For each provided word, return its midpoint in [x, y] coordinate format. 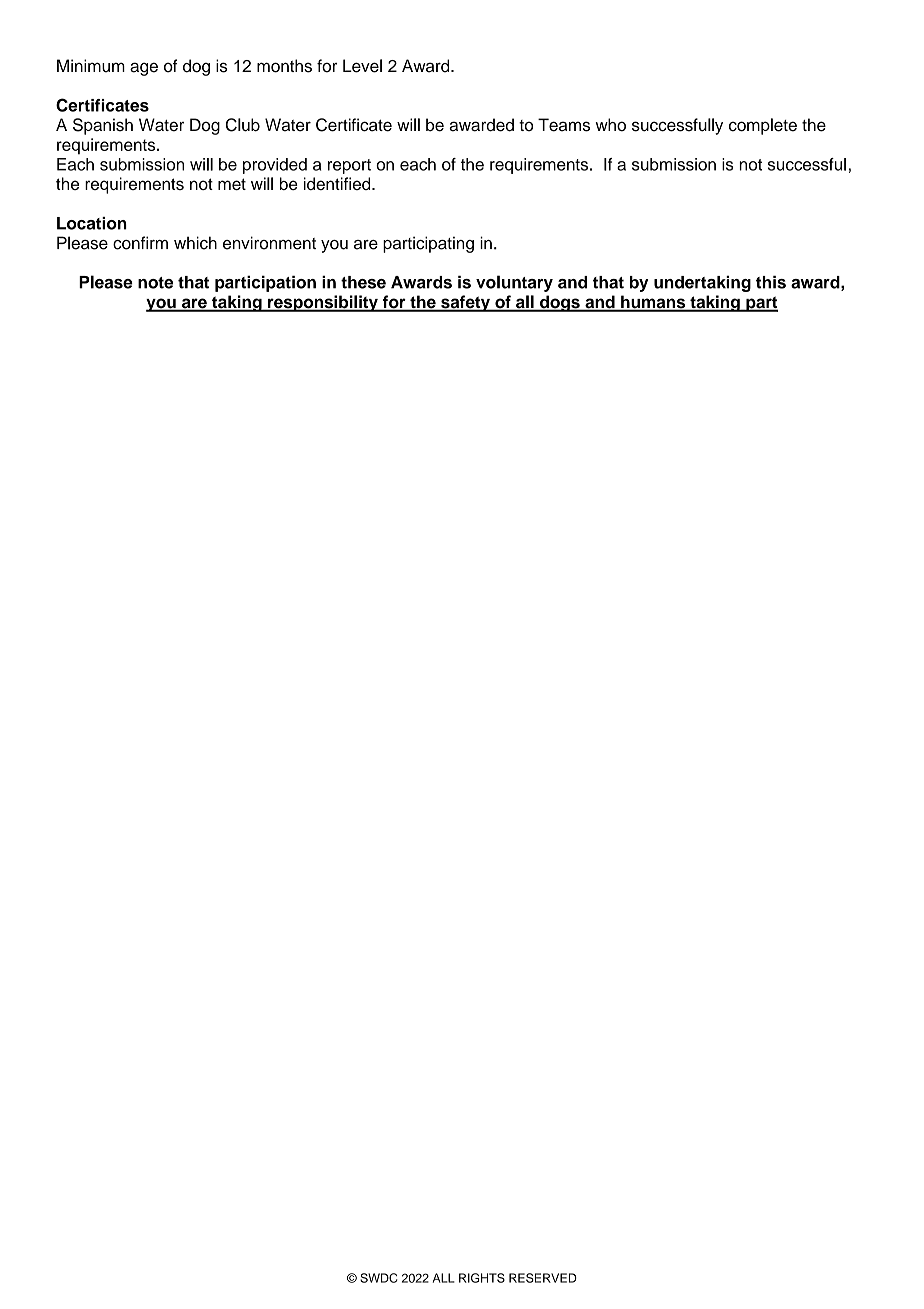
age [144, 69]
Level [362, 66]
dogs [560, 303]
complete [763, 126]
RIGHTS [482, 1278]
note [155, 283]
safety [465, 303]
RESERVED [543, 1278]
